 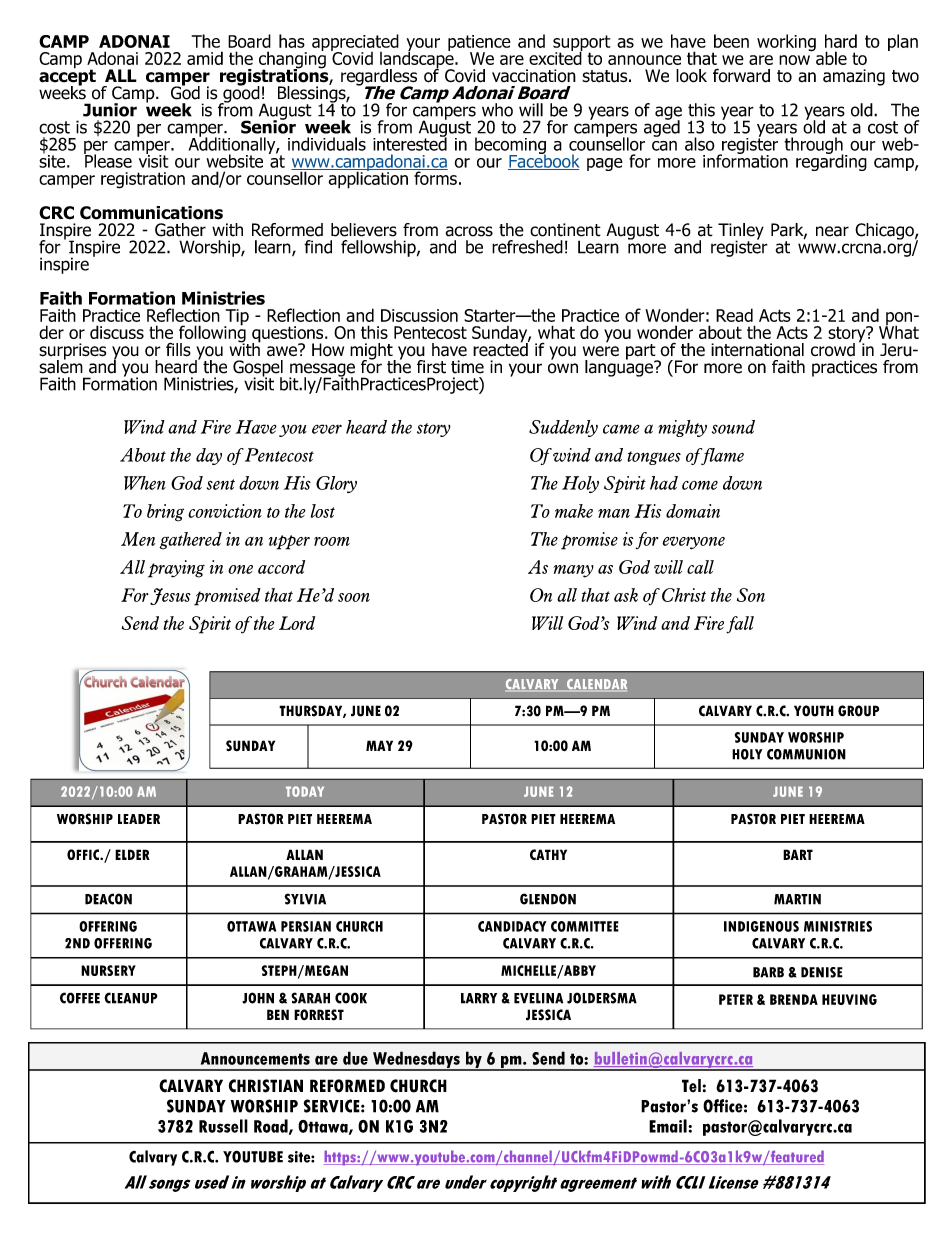 I want to click on Jesus, so click(x=170, y=596).
